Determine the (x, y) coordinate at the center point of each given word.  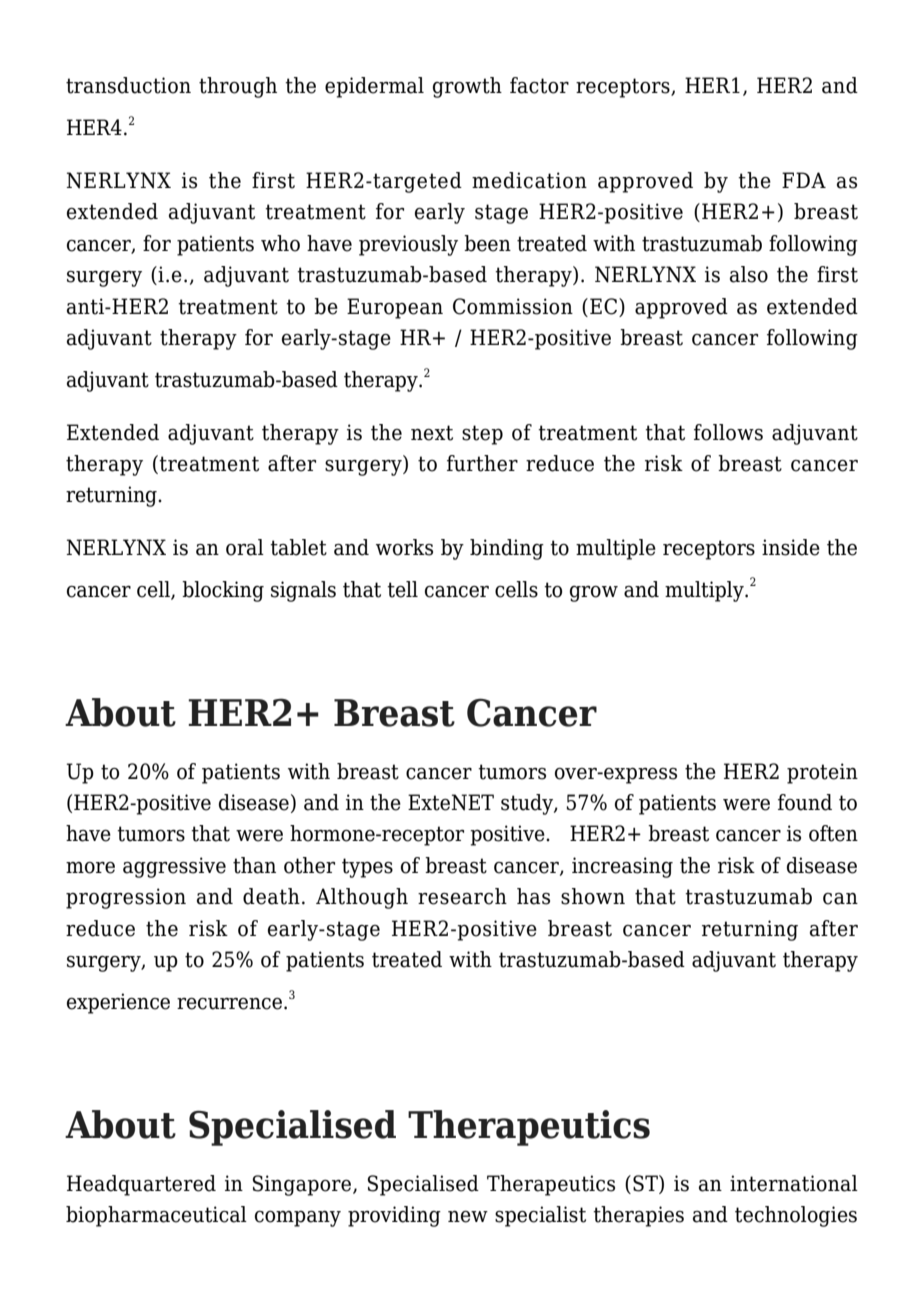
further (482, 463)
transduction (128, 85)
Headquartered (141, 1185)
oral (245, 547)
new (468, 1217)
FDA (804, 180)
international (794, 1183)
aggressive (174, 867)
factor (539, 85)
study (528, 804)
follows (728, 432)
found (805, 802)
